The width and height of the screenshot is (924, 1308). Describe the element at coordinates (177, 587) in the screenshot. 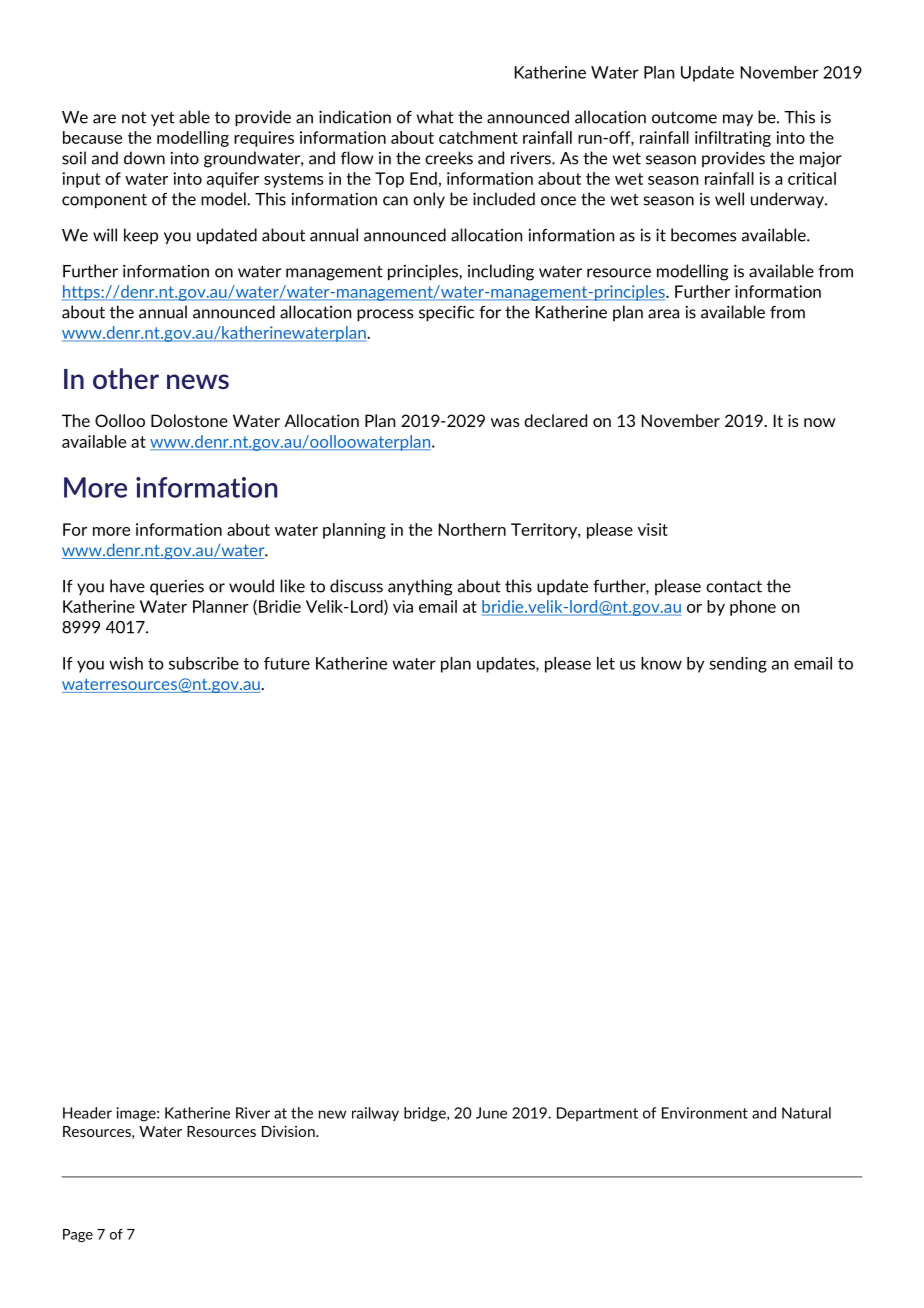

I see `queries` at that location.
